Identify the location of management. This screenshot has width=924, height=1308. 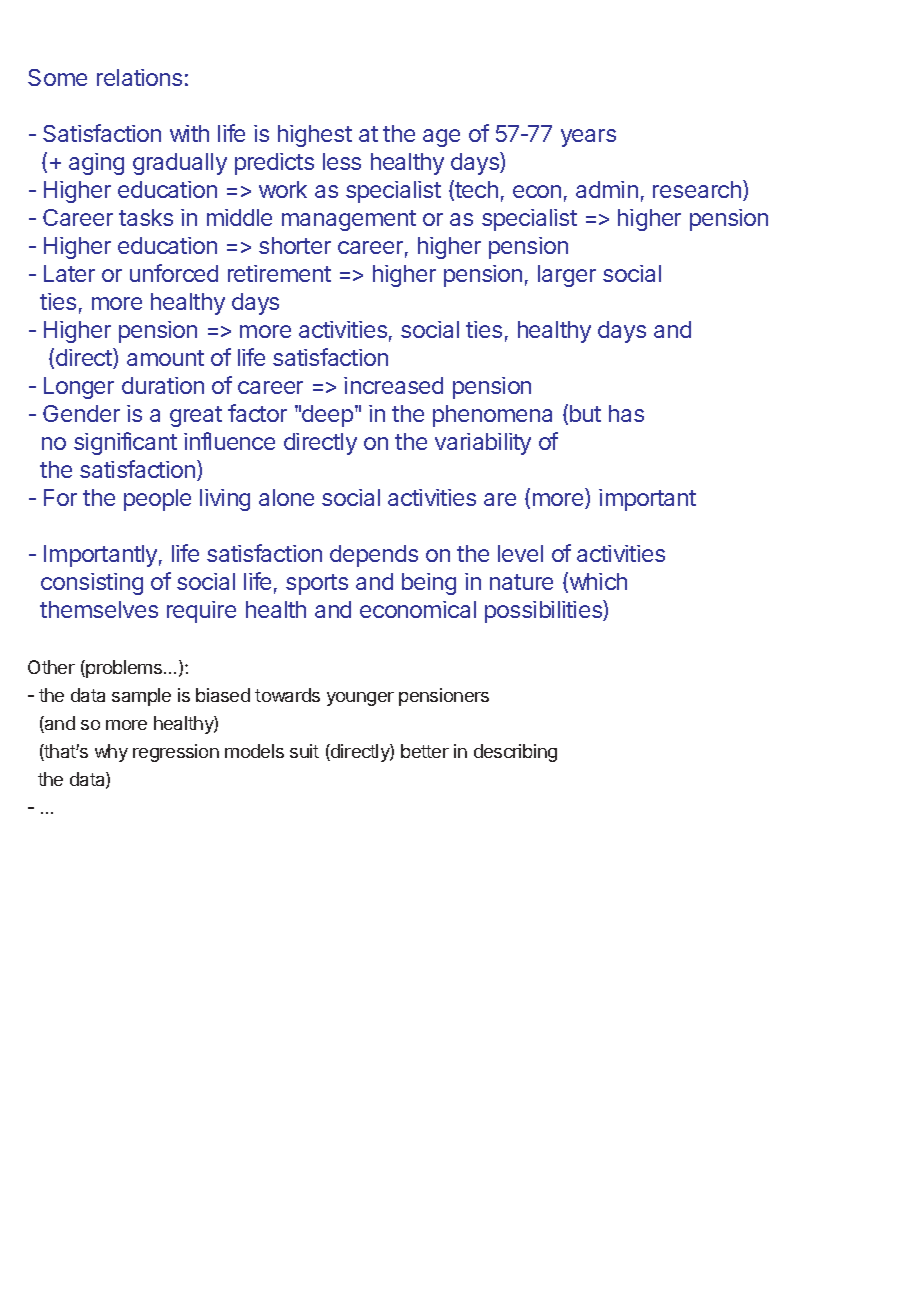
(349, 220).
